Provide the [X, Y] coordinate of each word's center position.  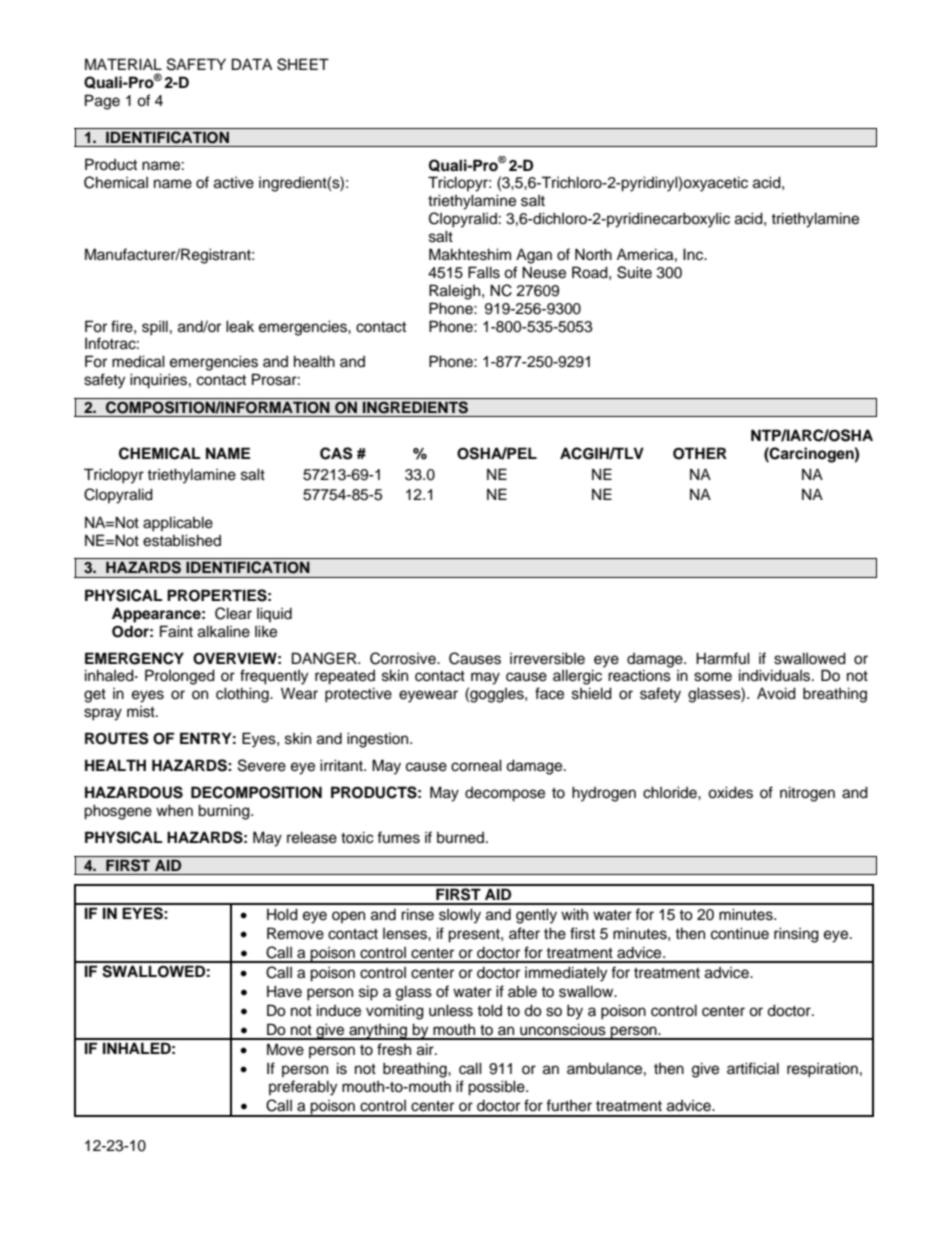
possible [497, 1088]
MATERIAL [123, 64]
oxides [730, 792]
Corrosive [404, 658]
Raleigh [456, 292]
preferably [303, 1088]
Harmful [723, 658]
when [174, 810]
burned [462, 838]
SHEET [303, 64]
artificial [753, 1068]
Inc [694, 254]
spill [155, 328]
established [182, 540]
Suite [634, 272]
